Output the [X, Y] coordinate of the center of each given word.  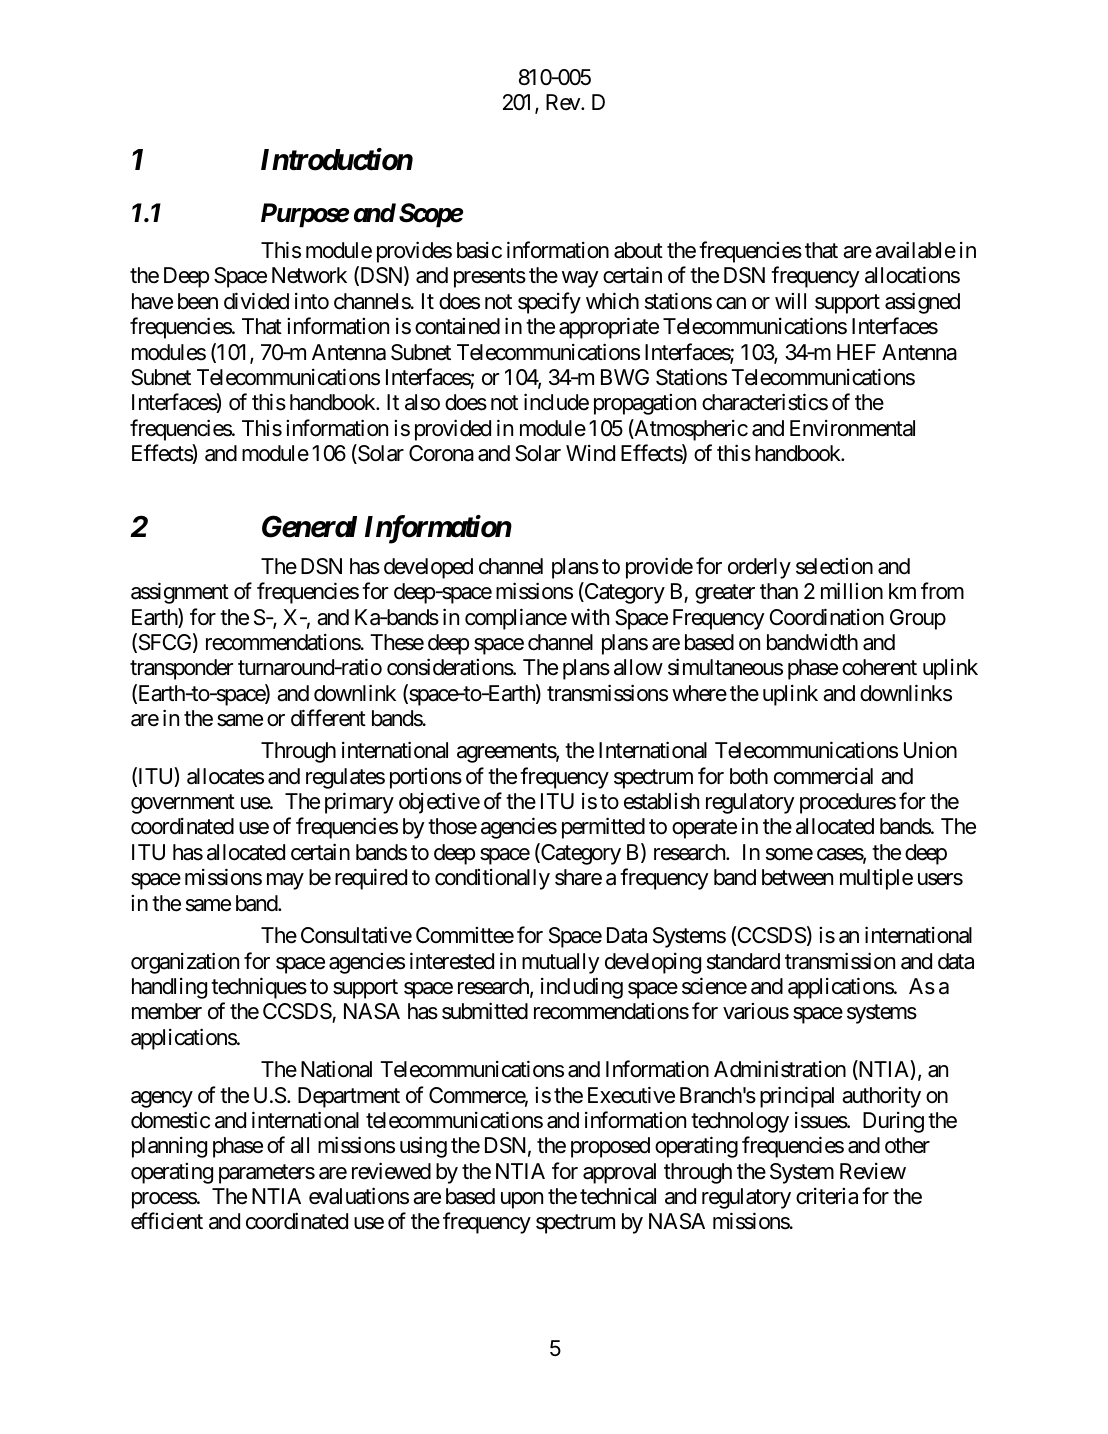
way [580, 280]
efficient [167, 1221]
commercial [823, 776]
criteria [827, 1196]
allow [638, 667]
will [790, 301]
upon [522, 1200]
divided [256, 301]
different [328, 718]
